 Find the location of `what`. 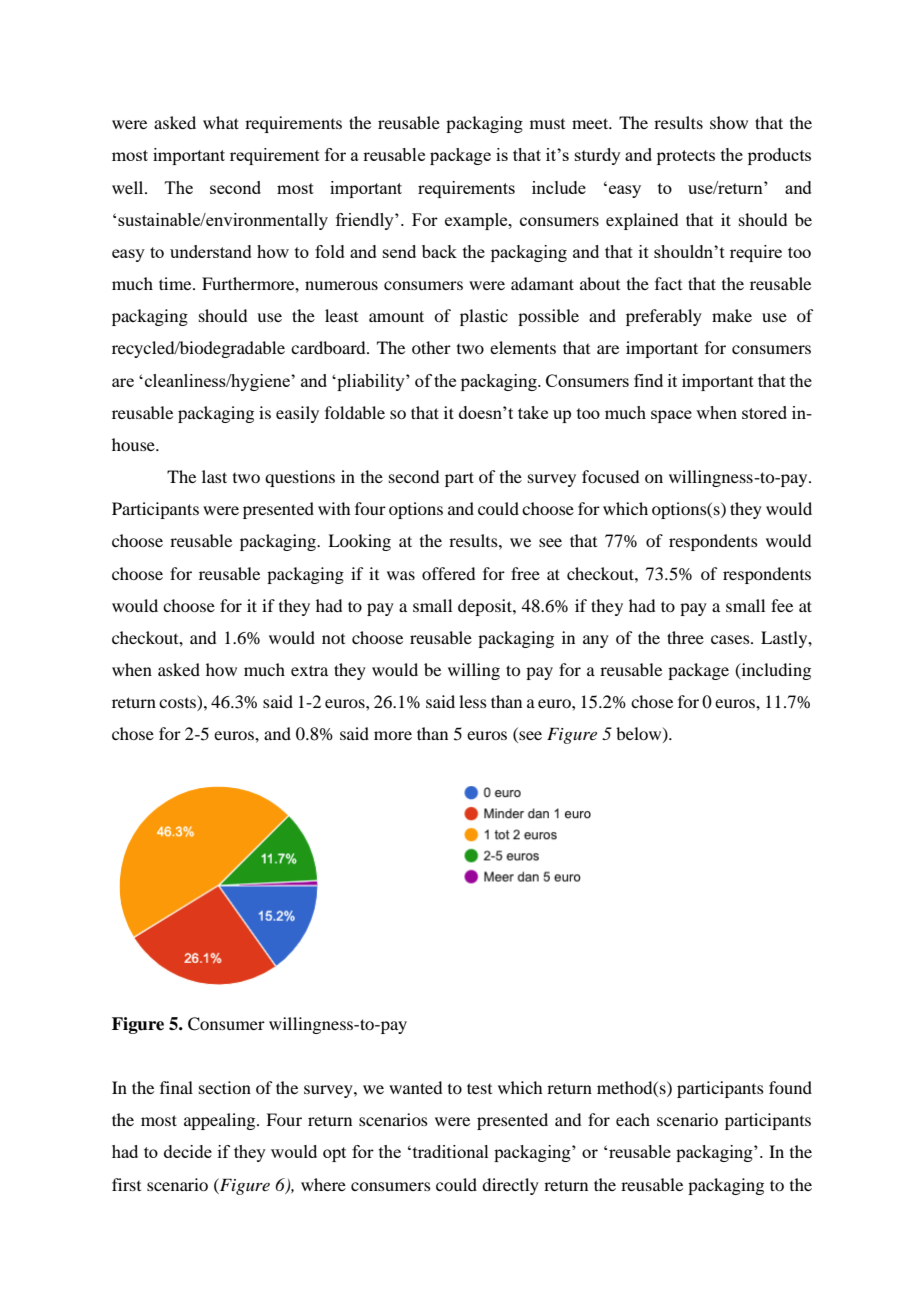

what is located at coordinates (221, 122).
